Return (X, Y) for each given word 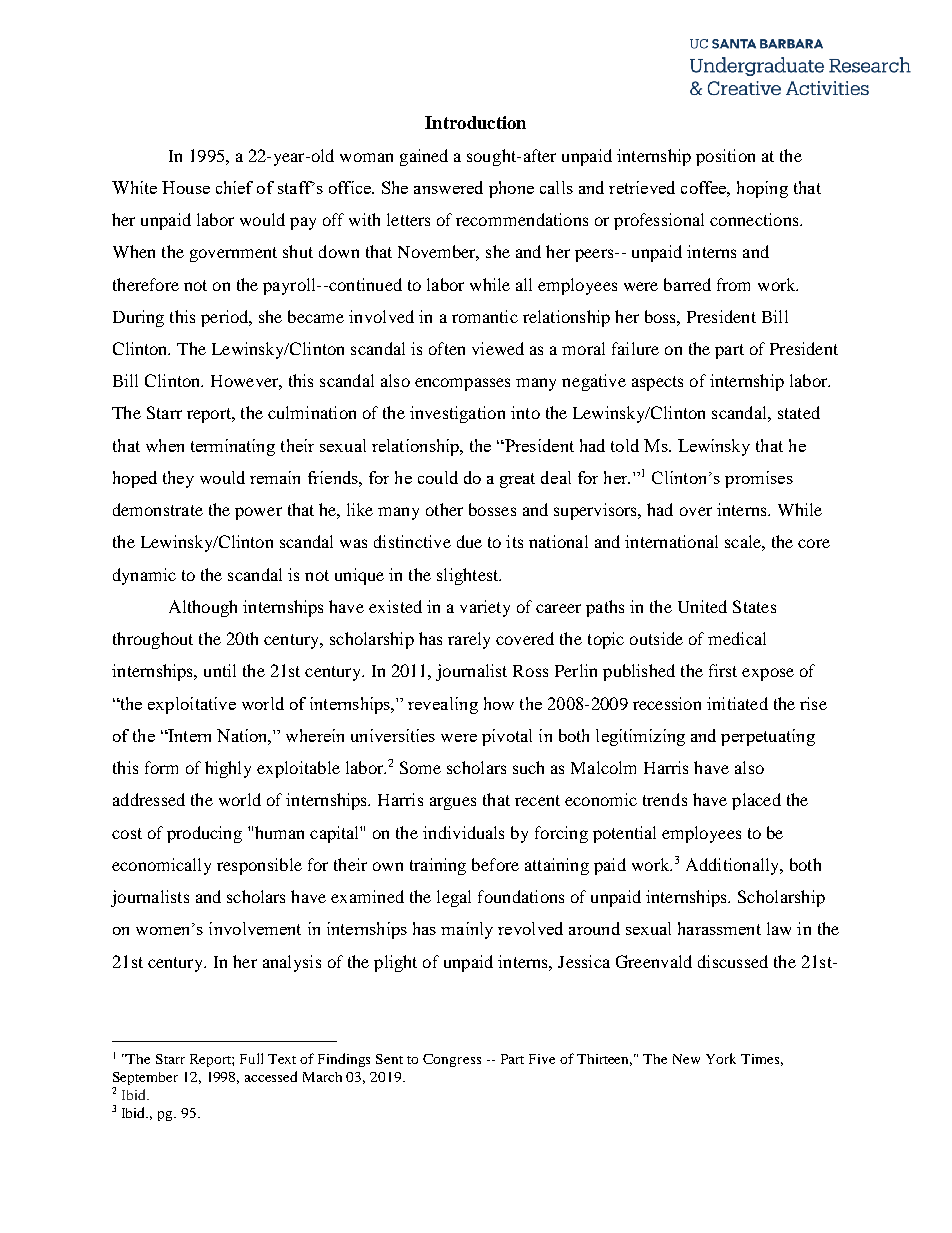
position (725, 157)
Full (251, 1058)
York (721, 1058)
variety (485, 608)
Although (203, 608)
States (754, 606)
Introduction (475, 122)
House (186, 187)
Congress (452, 1060)
